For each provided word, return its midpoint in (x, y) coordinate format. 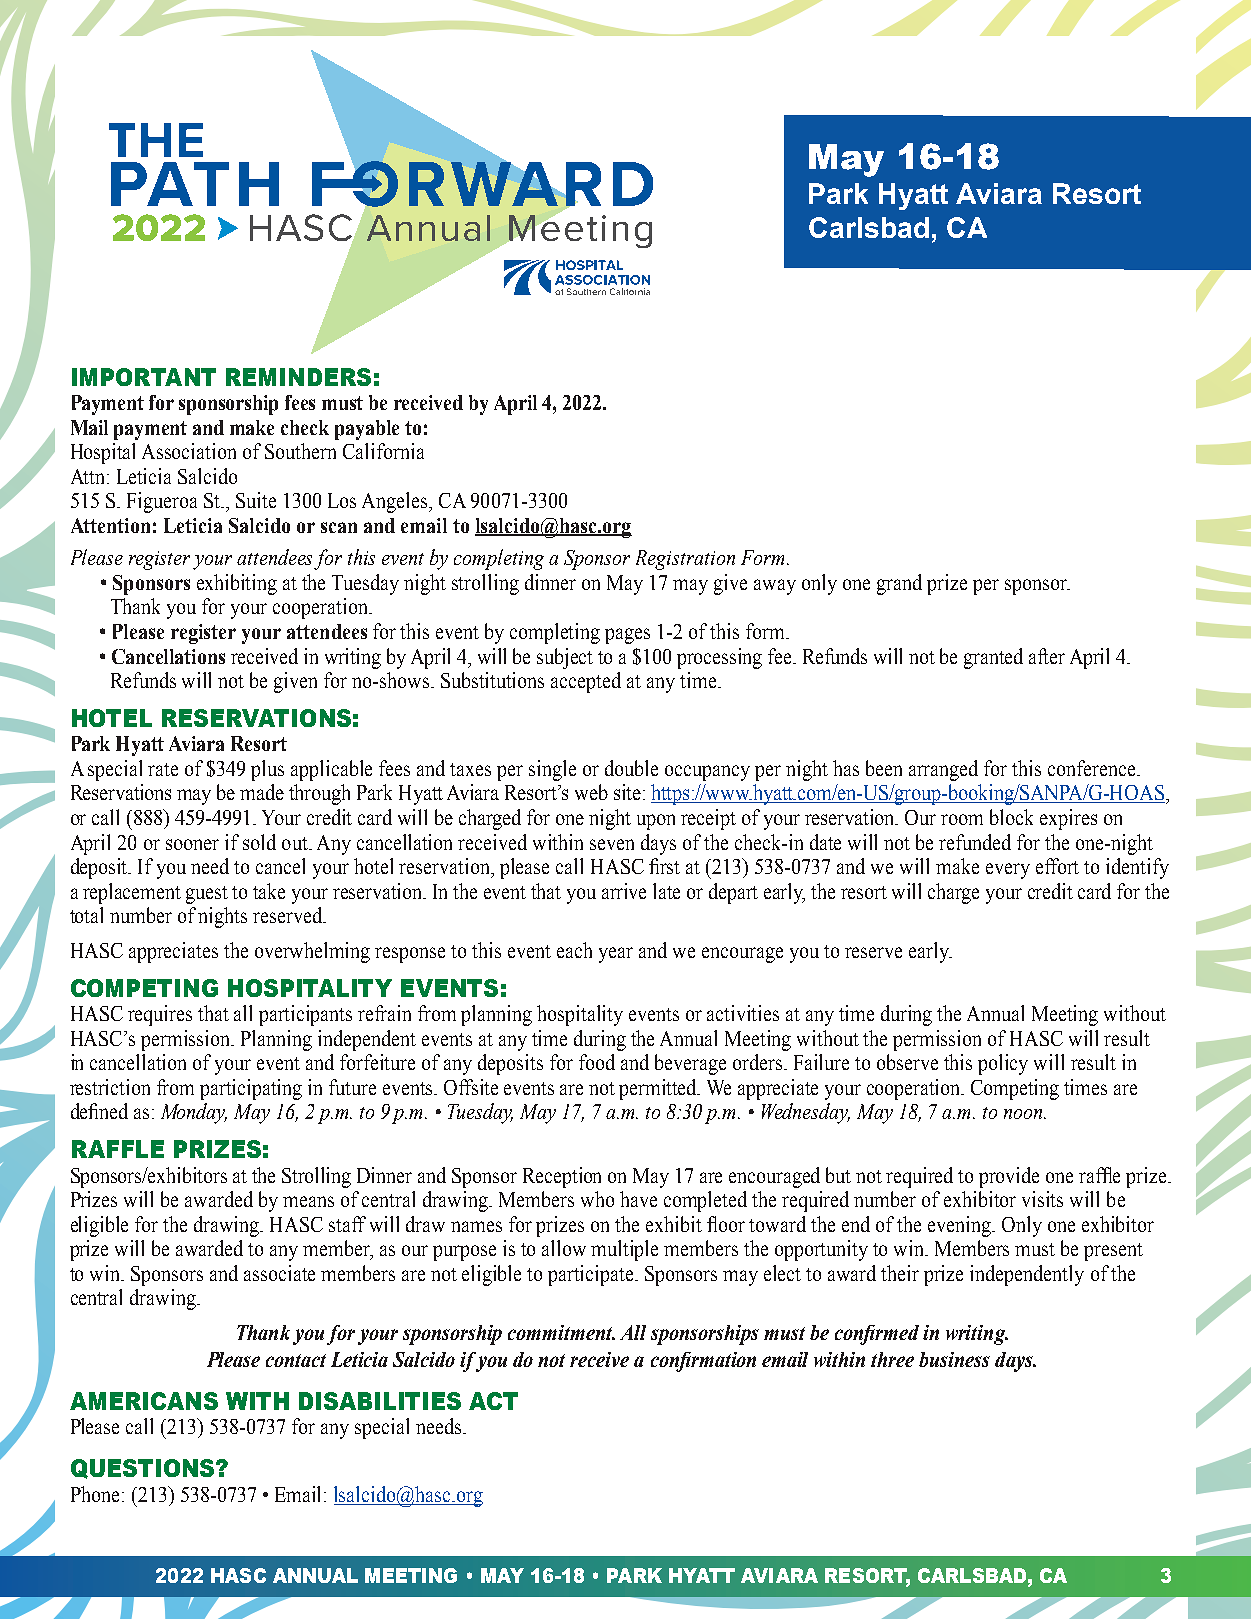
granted (993, 658)
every (1008, 871)
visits (1042, 1199)
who (597, 1199)
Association (189, 451)
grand (899, 584)
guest (207, 895)
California (383, 451)
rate (163, 769)
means (308, 1201)
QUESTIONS (144, 1469)
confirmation (703, 1362)
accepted (586, 682)
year (616, 955)
